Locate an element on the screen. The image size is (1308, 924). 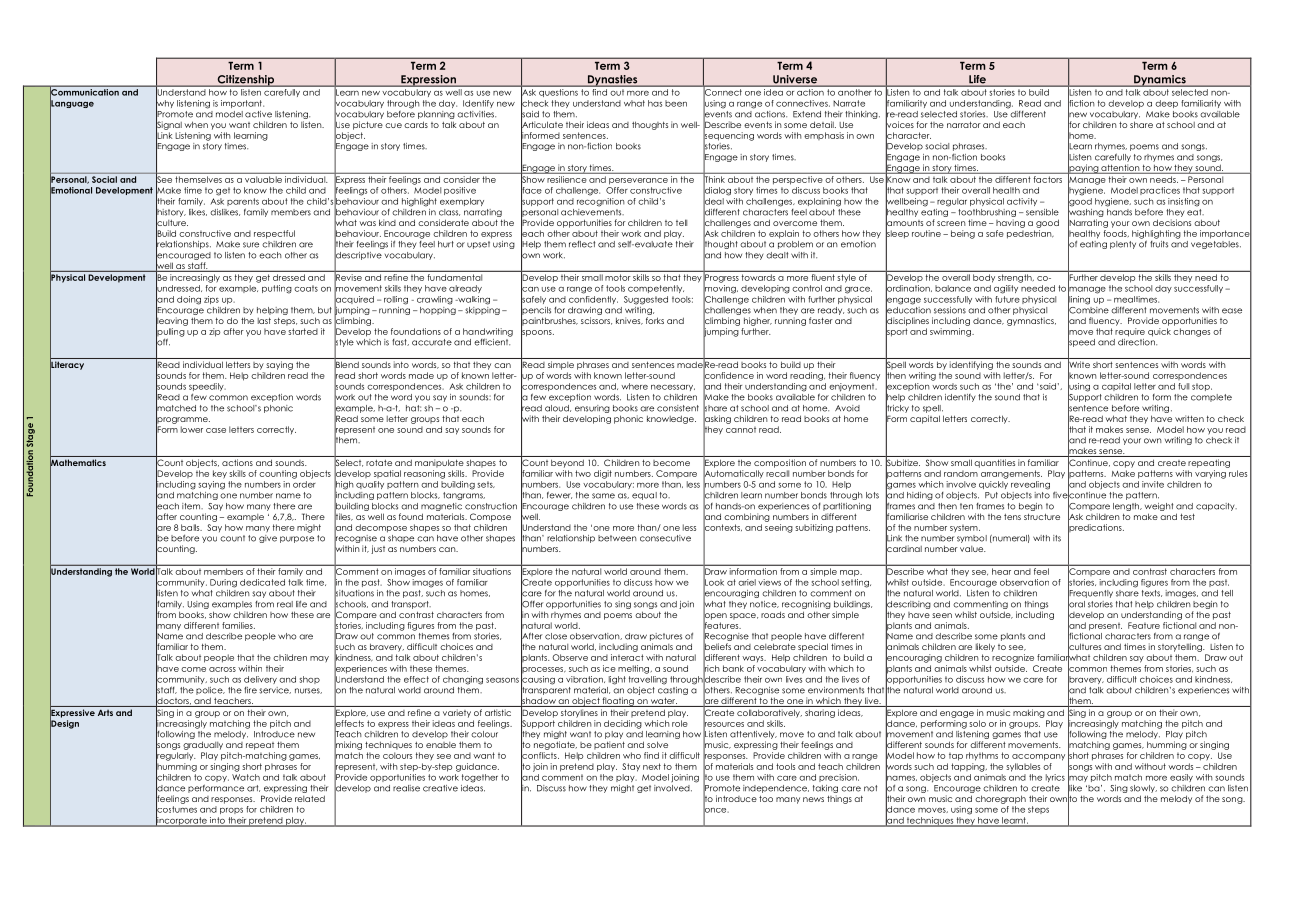
open is located at coordinates (715, 616).
